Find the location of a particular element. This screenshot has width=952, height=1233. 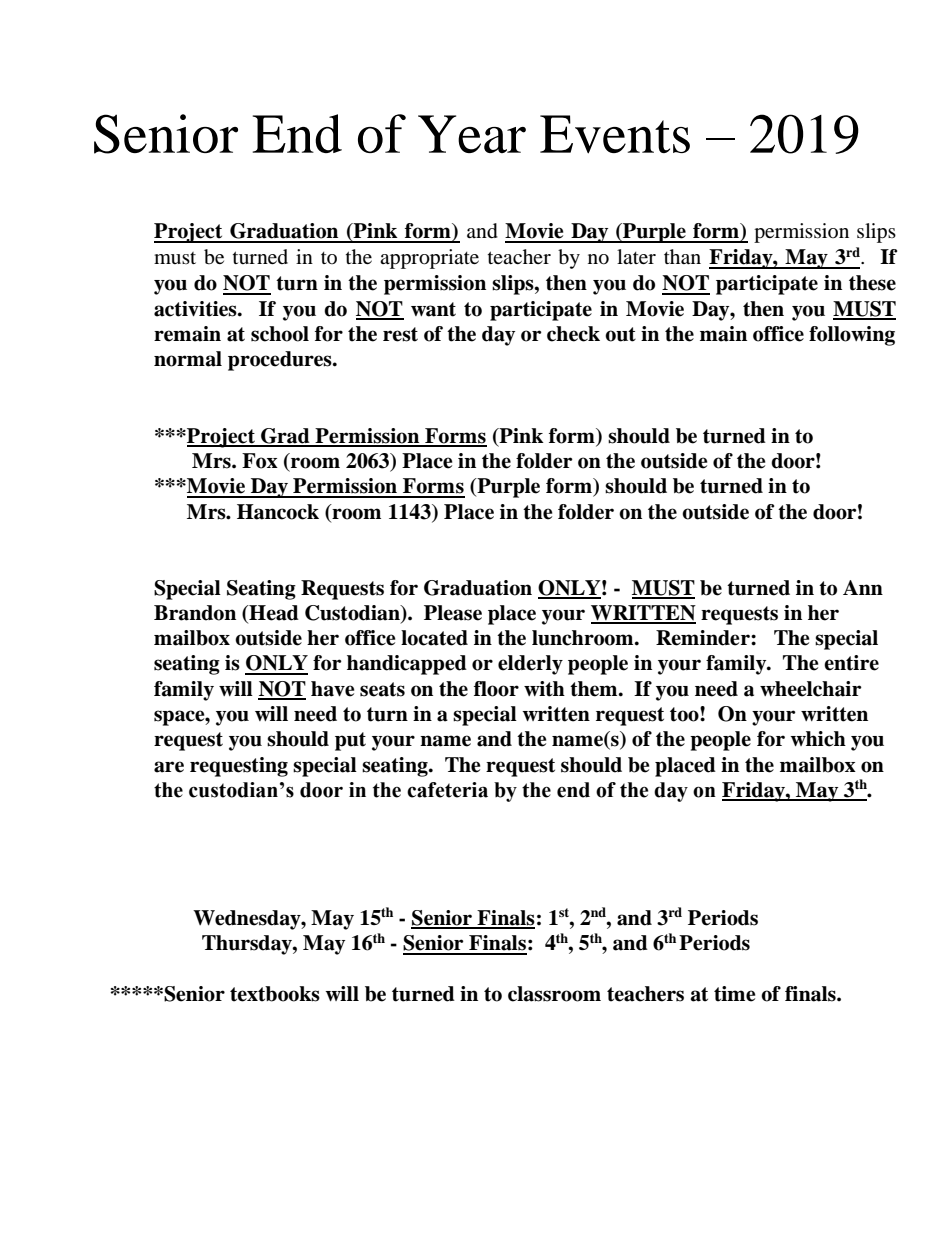

check is located at coordinates (573, 334).
